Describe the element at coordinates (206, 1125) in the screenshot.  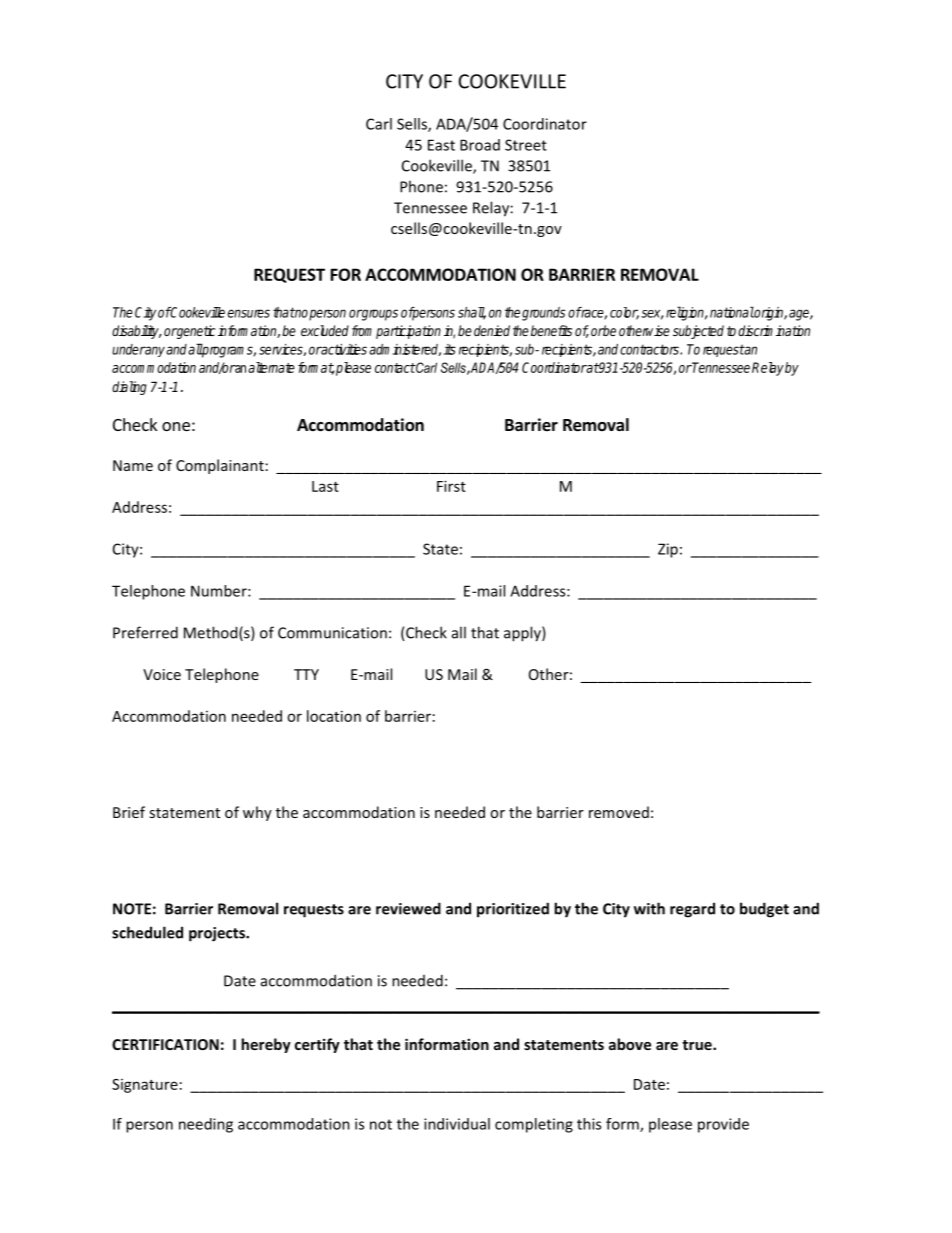
I see `needing` at that location.
